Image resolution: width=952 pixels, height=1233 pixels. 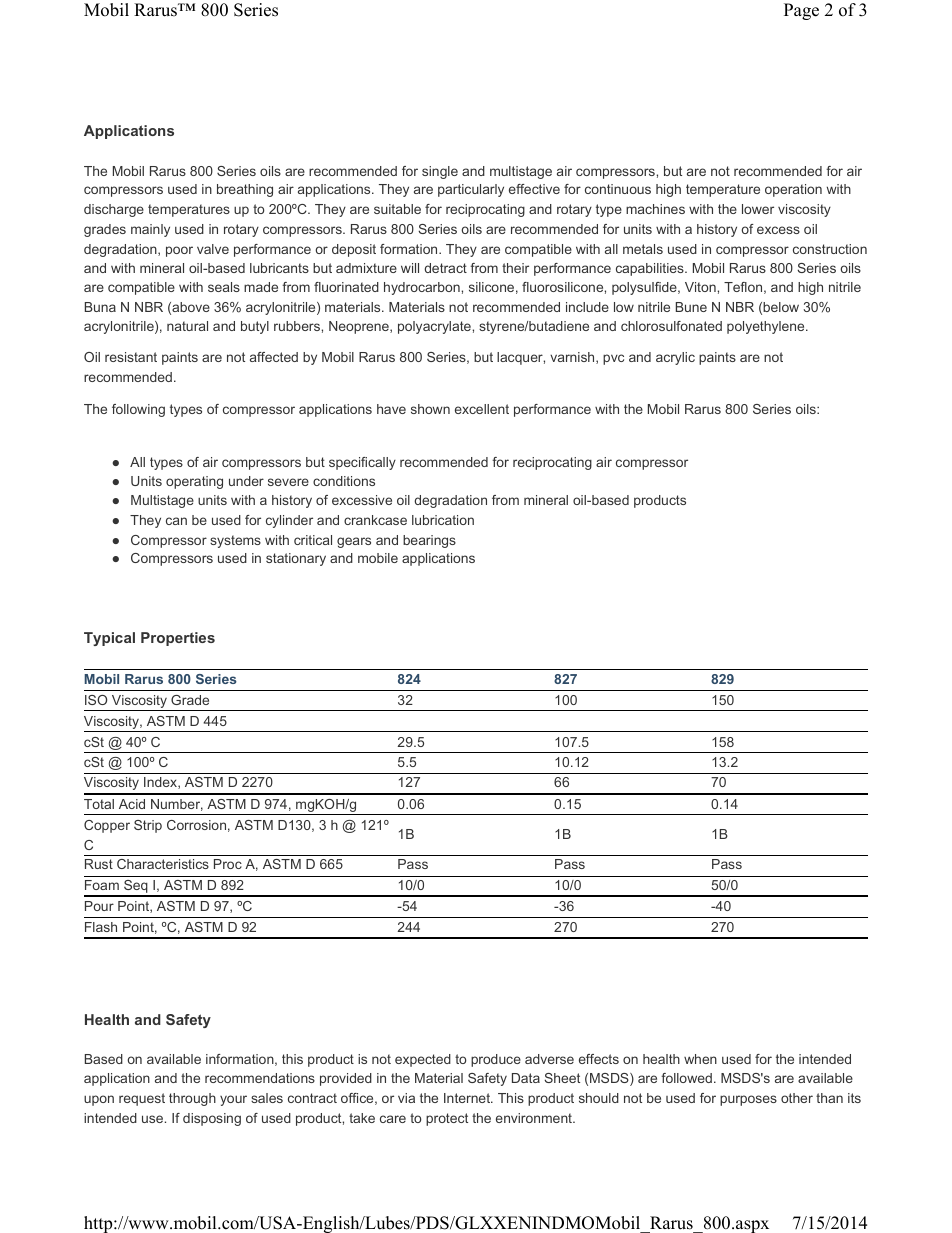 I want to click on bearings, so click(x=429, y=541).
